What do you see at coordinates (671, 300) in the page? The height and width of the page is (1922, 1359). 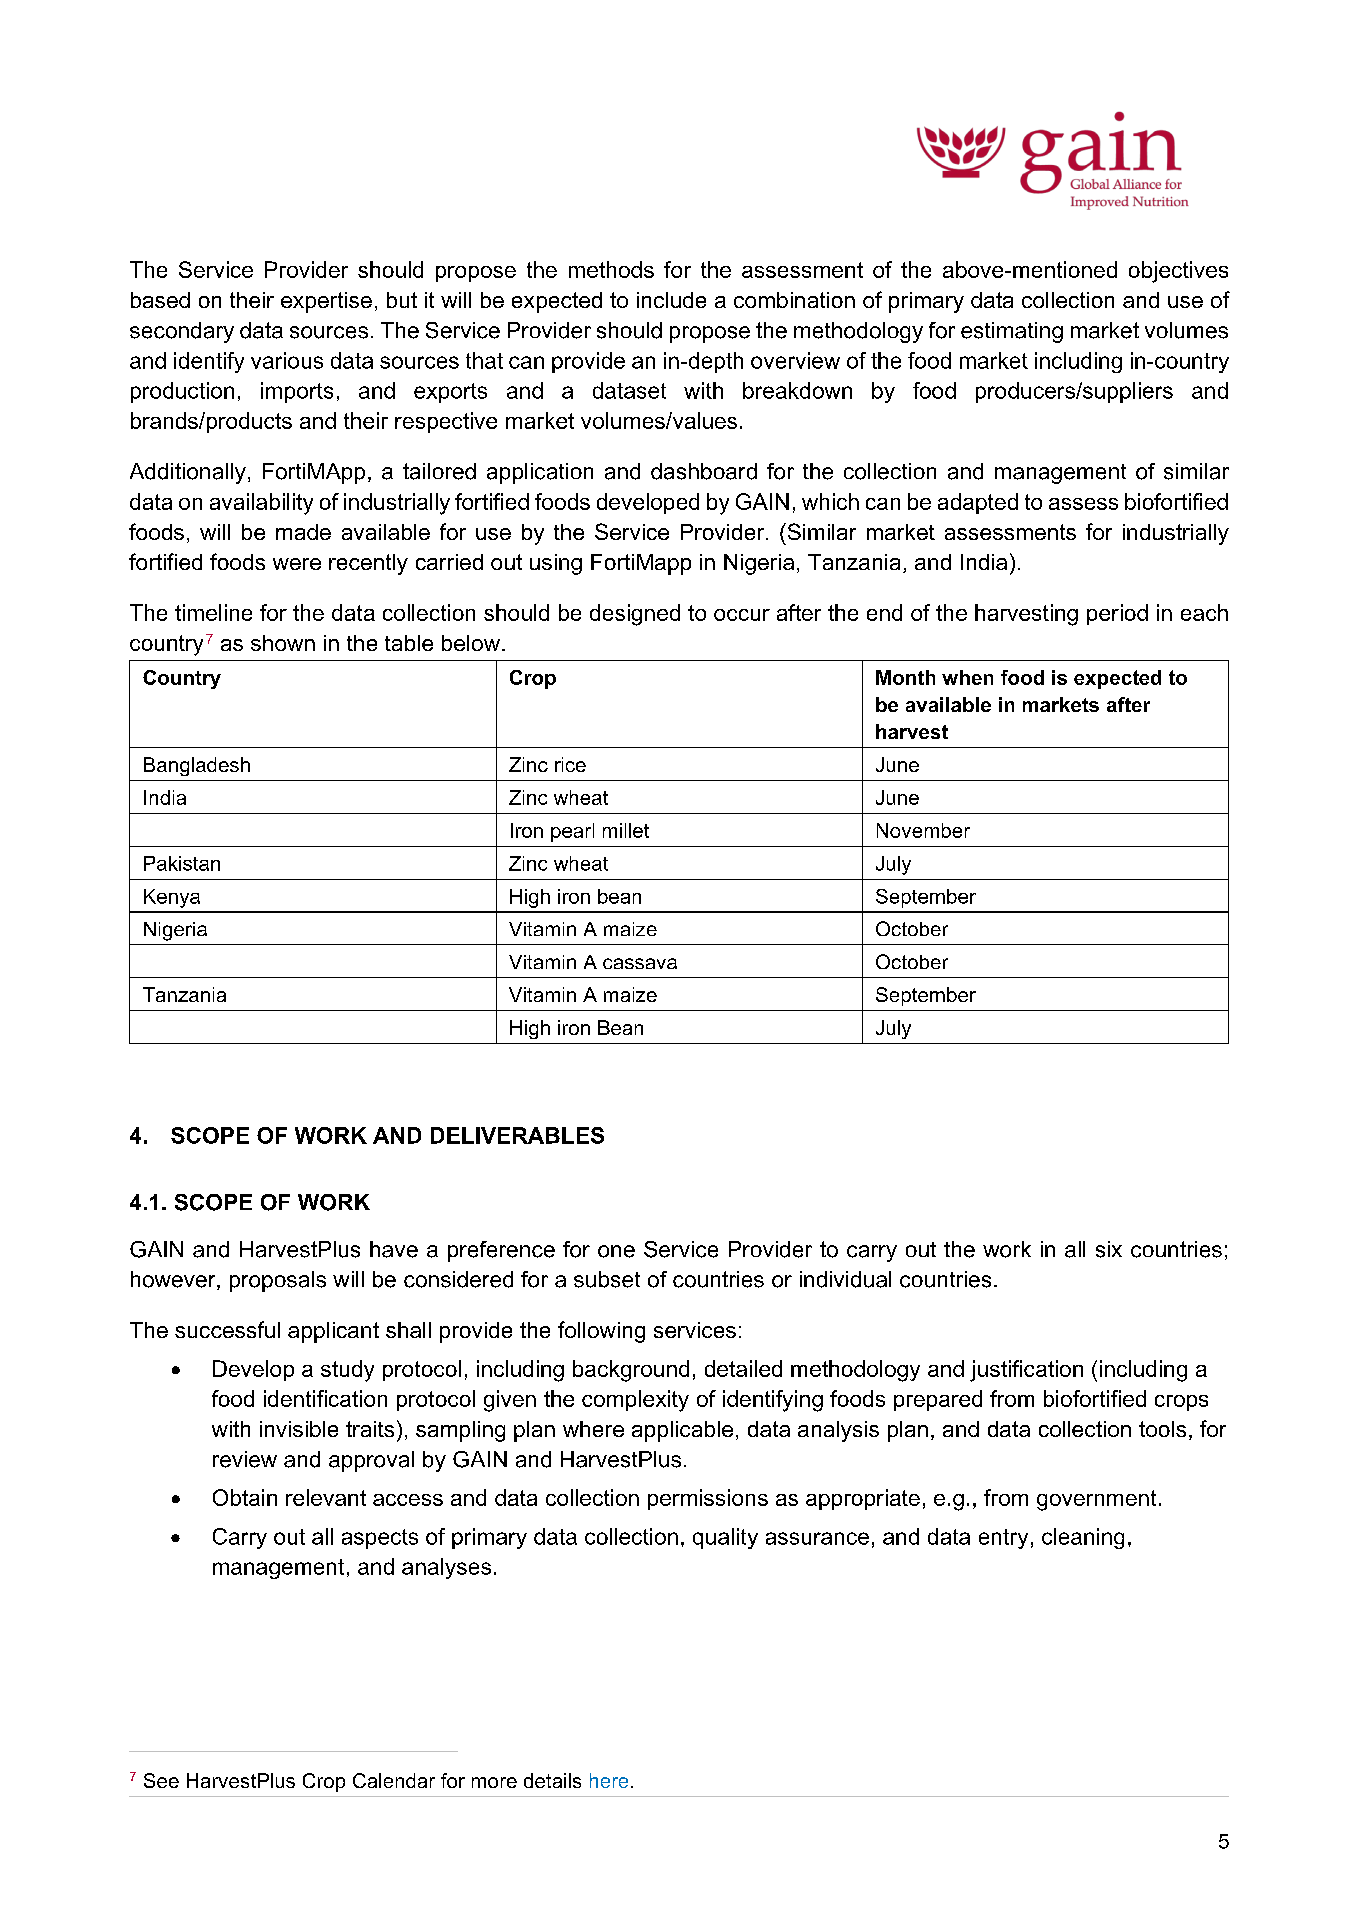 I see `include` at bounding box center [671, 300].
